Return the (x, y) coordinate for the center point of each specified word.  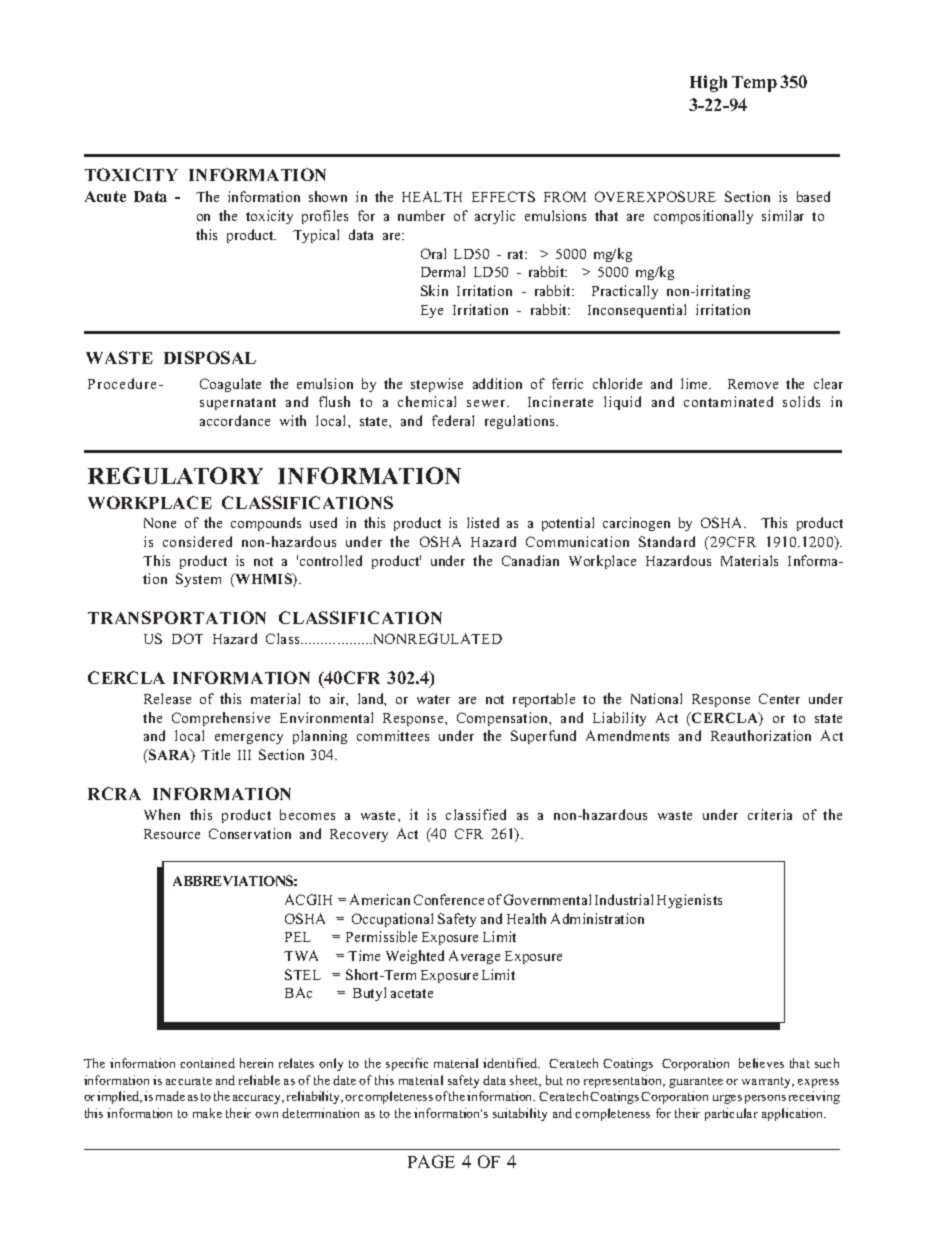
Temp (754, 84)
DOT (187, 638)
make (207, 1113)
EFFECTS (503, 196)
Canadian (530, 560)
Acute (105, 196)
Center (779, 698)
